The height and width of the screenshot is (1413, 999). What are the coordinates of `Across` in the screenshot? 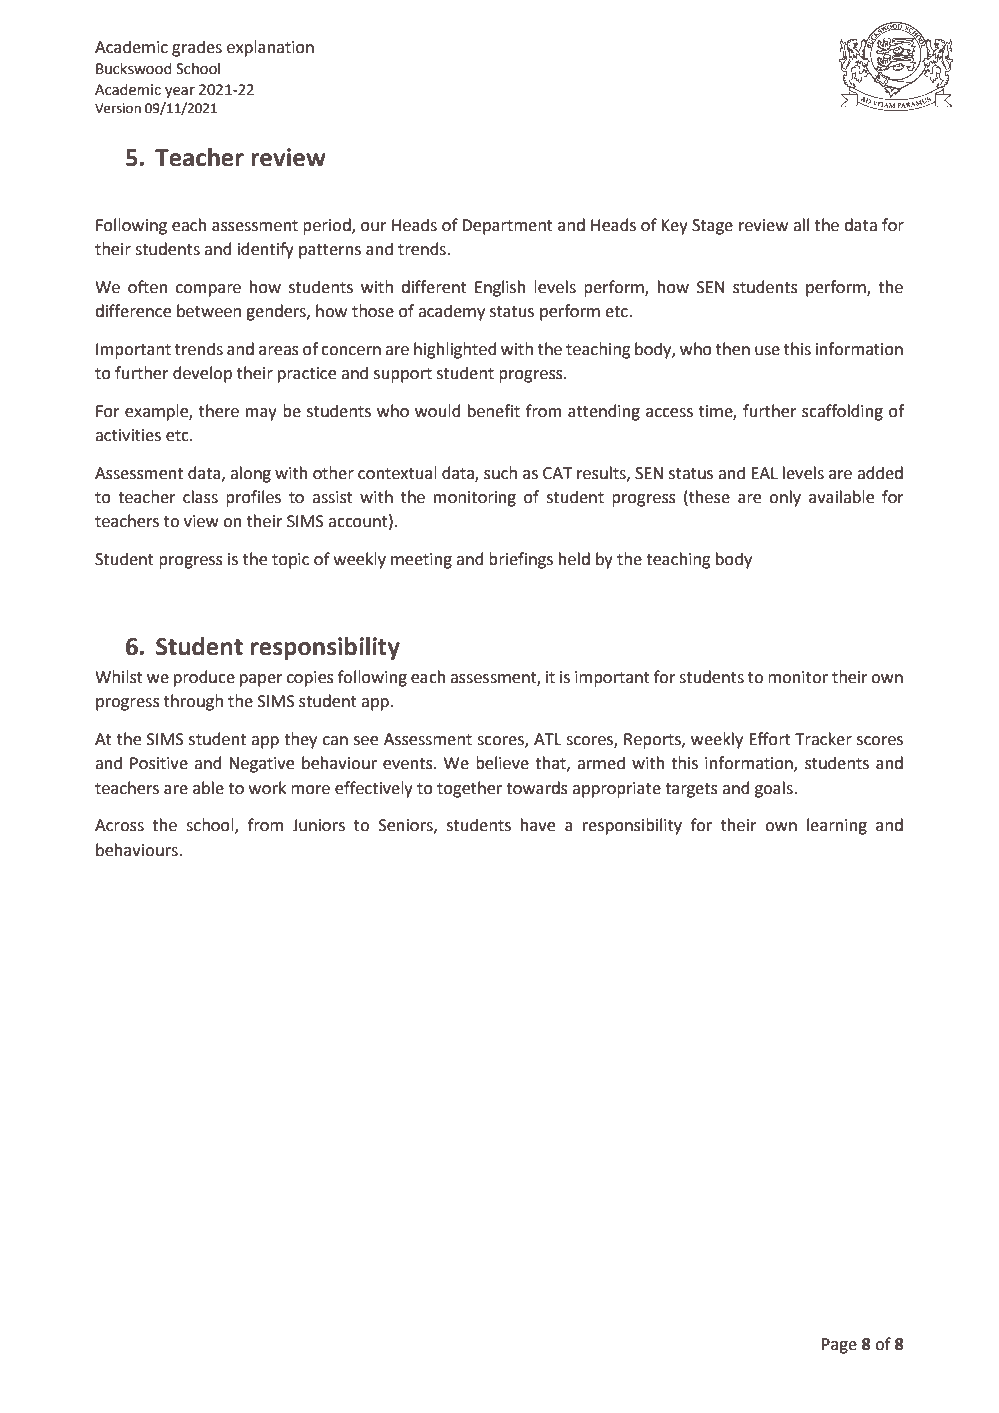 It's located at (119, 825).
